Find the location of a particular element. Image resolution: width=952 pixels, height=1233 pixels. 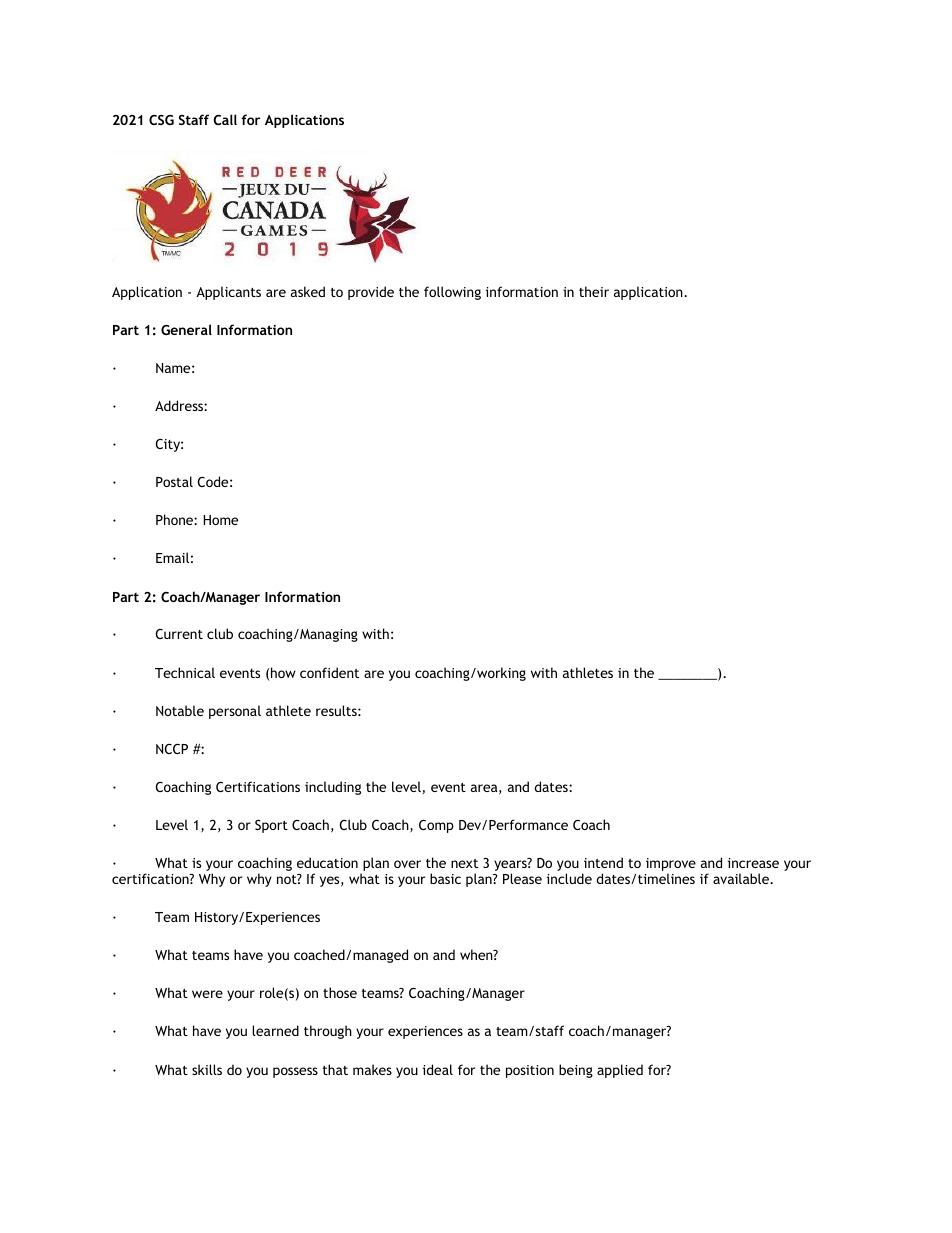

Call is located at coordinates (225, 119).
